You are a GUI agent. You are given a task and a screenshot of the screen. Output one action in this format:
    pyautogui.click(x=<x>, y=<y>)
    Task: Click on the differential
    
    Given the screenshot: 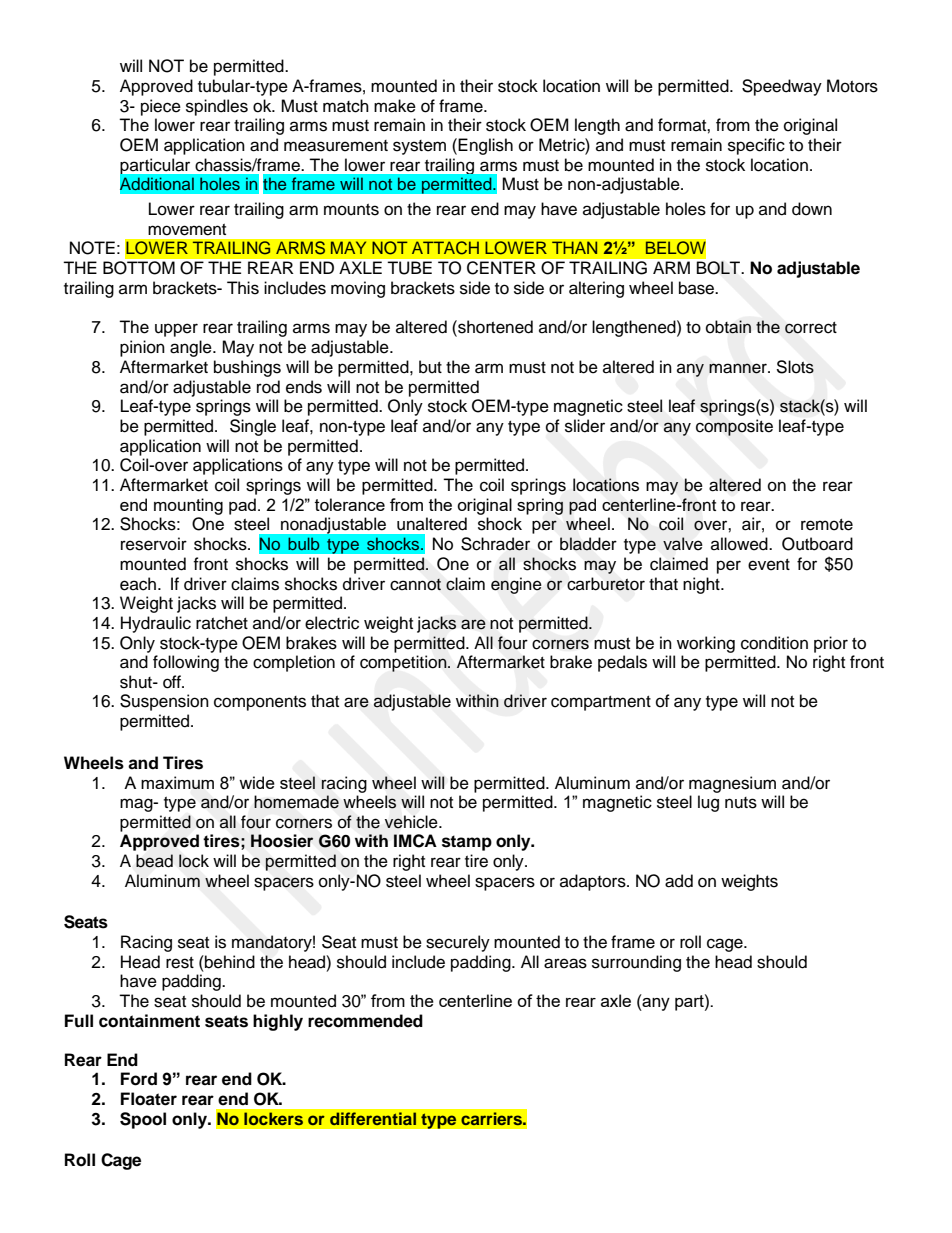 What is the action you would take?
    pyautogui.click(x=373, y=1119)
